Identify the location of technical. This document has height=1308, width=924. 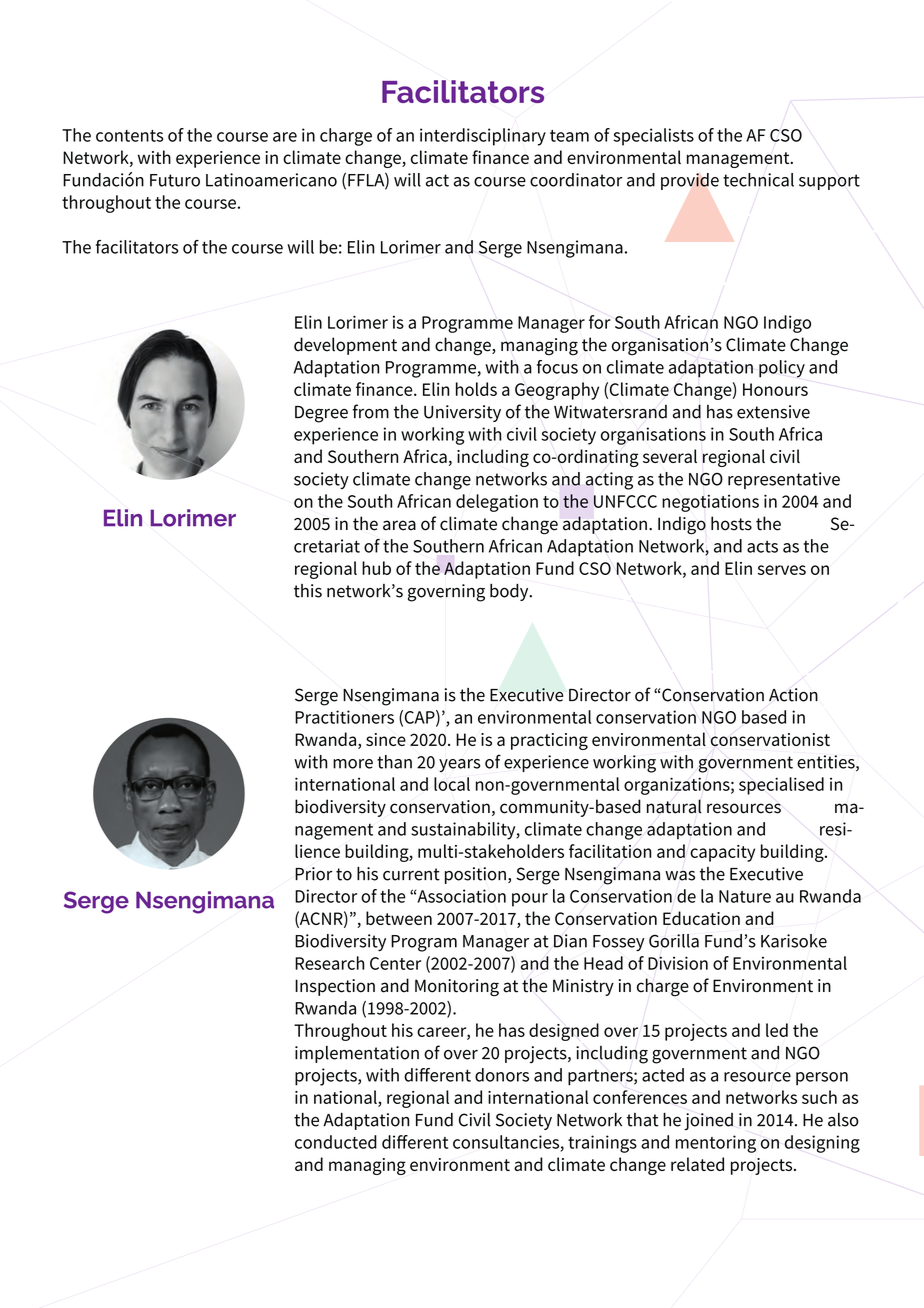
(758, 180).
